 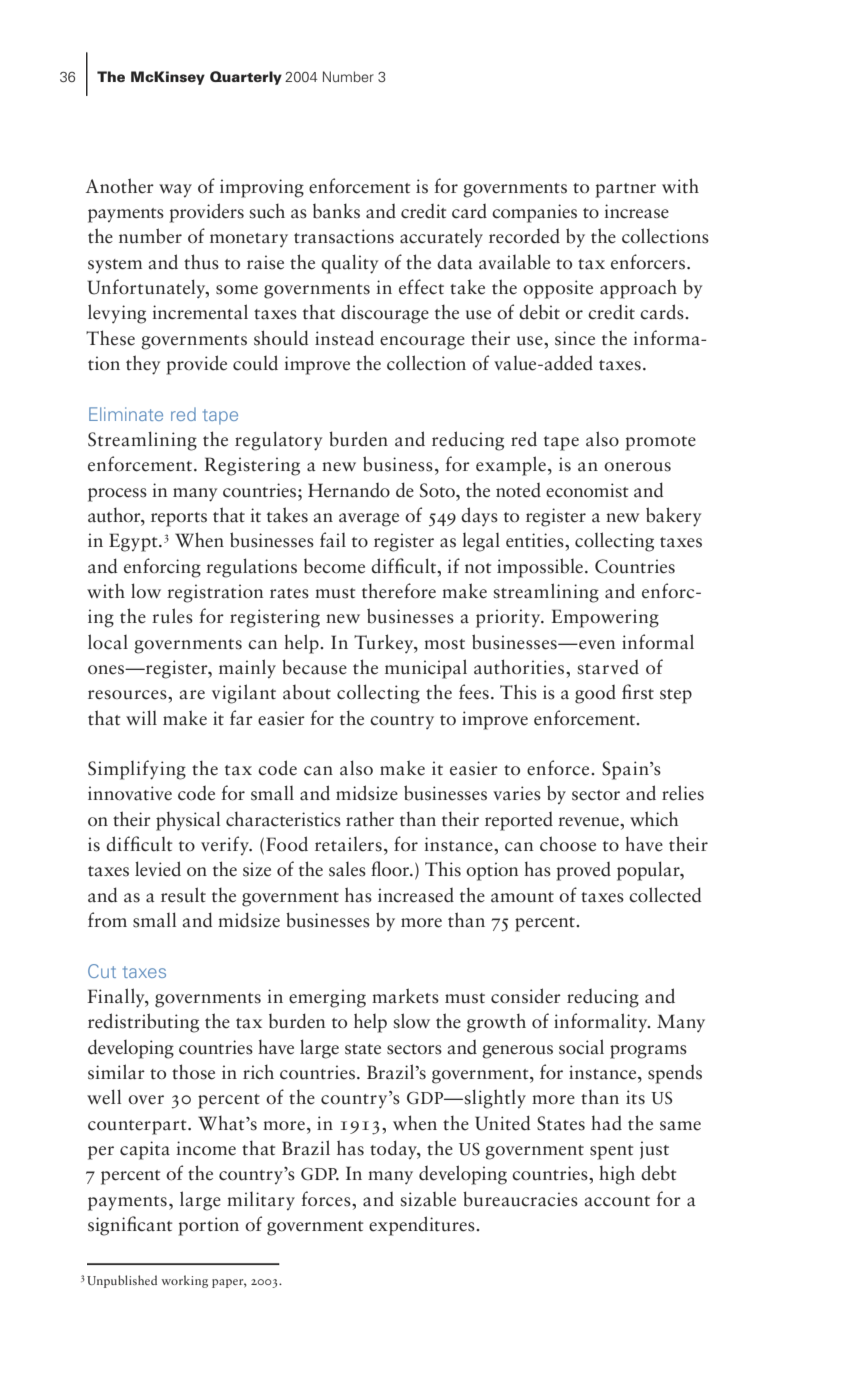 I want to click on municipal, so click(x=426, y=669).
